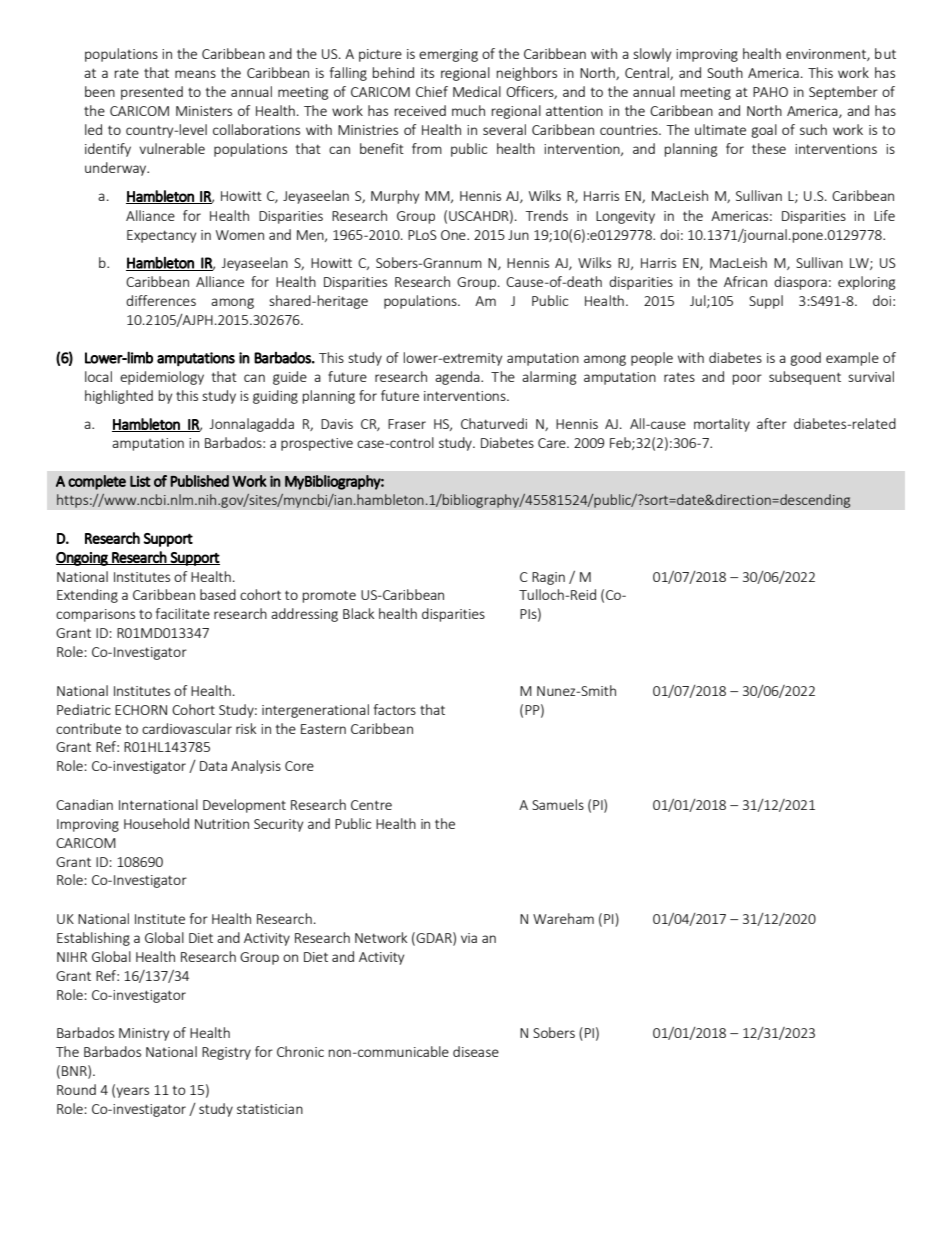 This document has height=1233, width=952. What do you see at coordinates (843, 93) in the document?
I see `September` at bounding box center [843, 93].
